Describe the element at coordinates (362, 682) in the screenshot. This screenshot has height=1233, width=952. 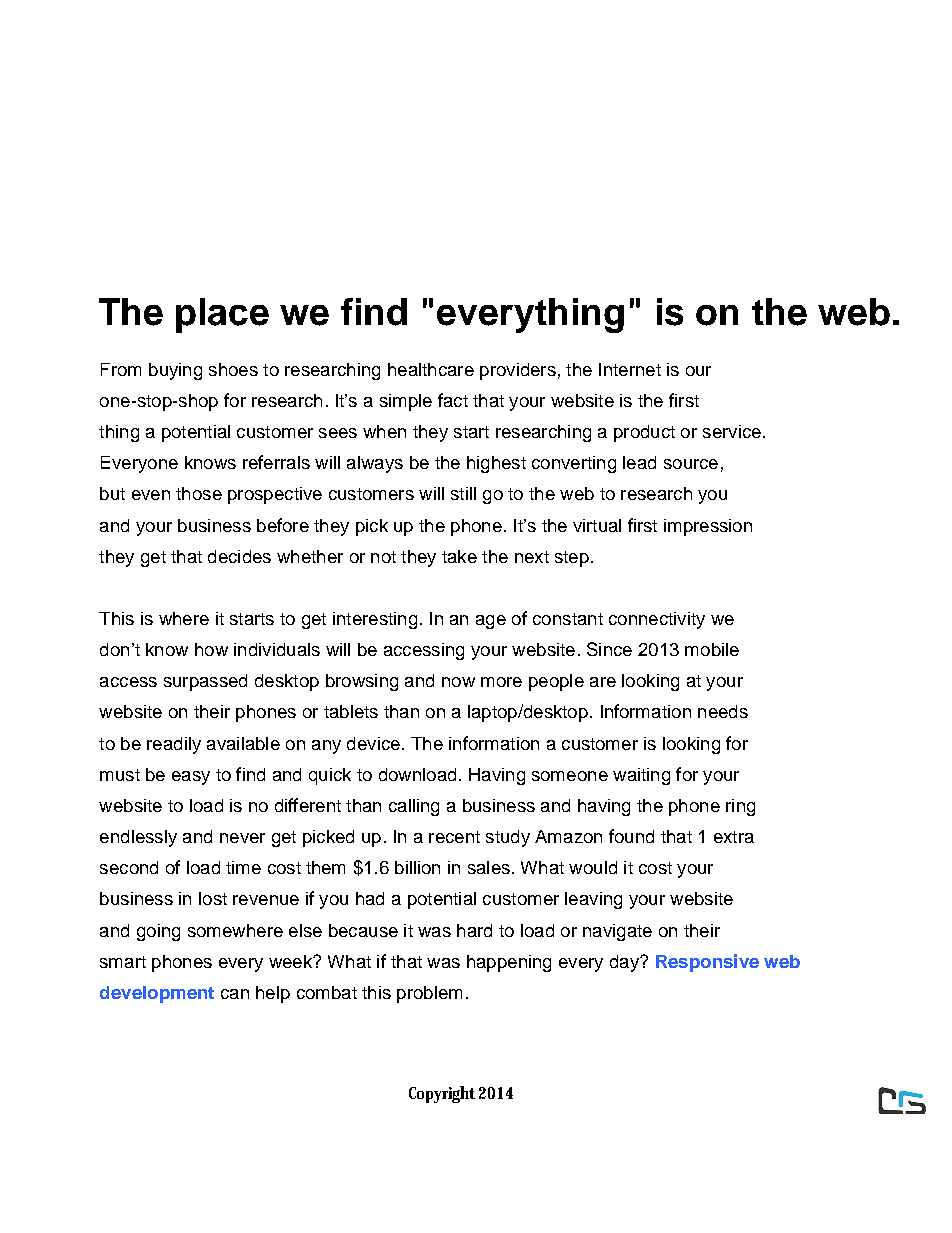
I see `browsing` at that location.
